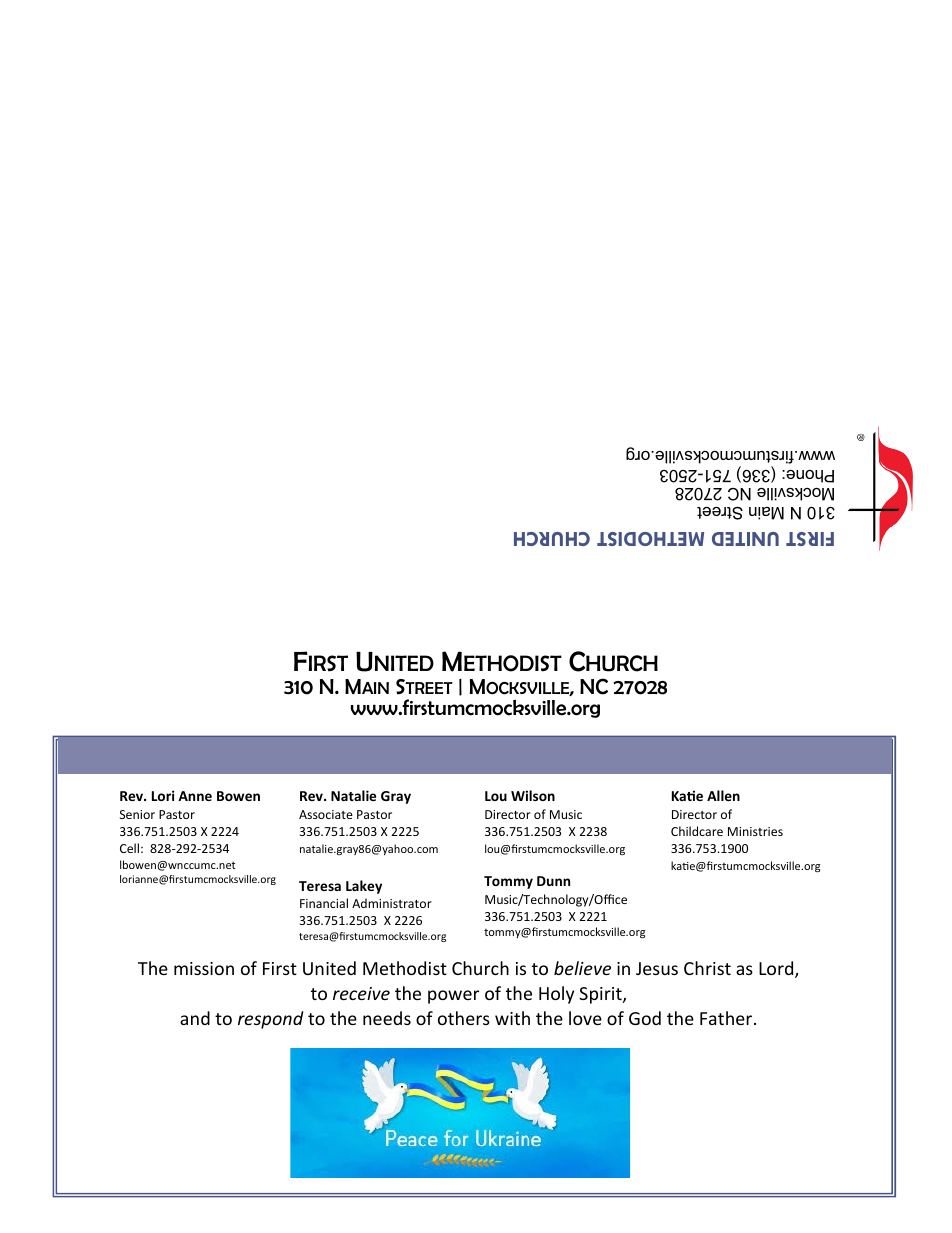 Image resolution: width=952 pixels, height=1233 pixels. What do you see at coordinates (697, 831) in the page?
I see `Childcare` at bounding box center [697, 831].
